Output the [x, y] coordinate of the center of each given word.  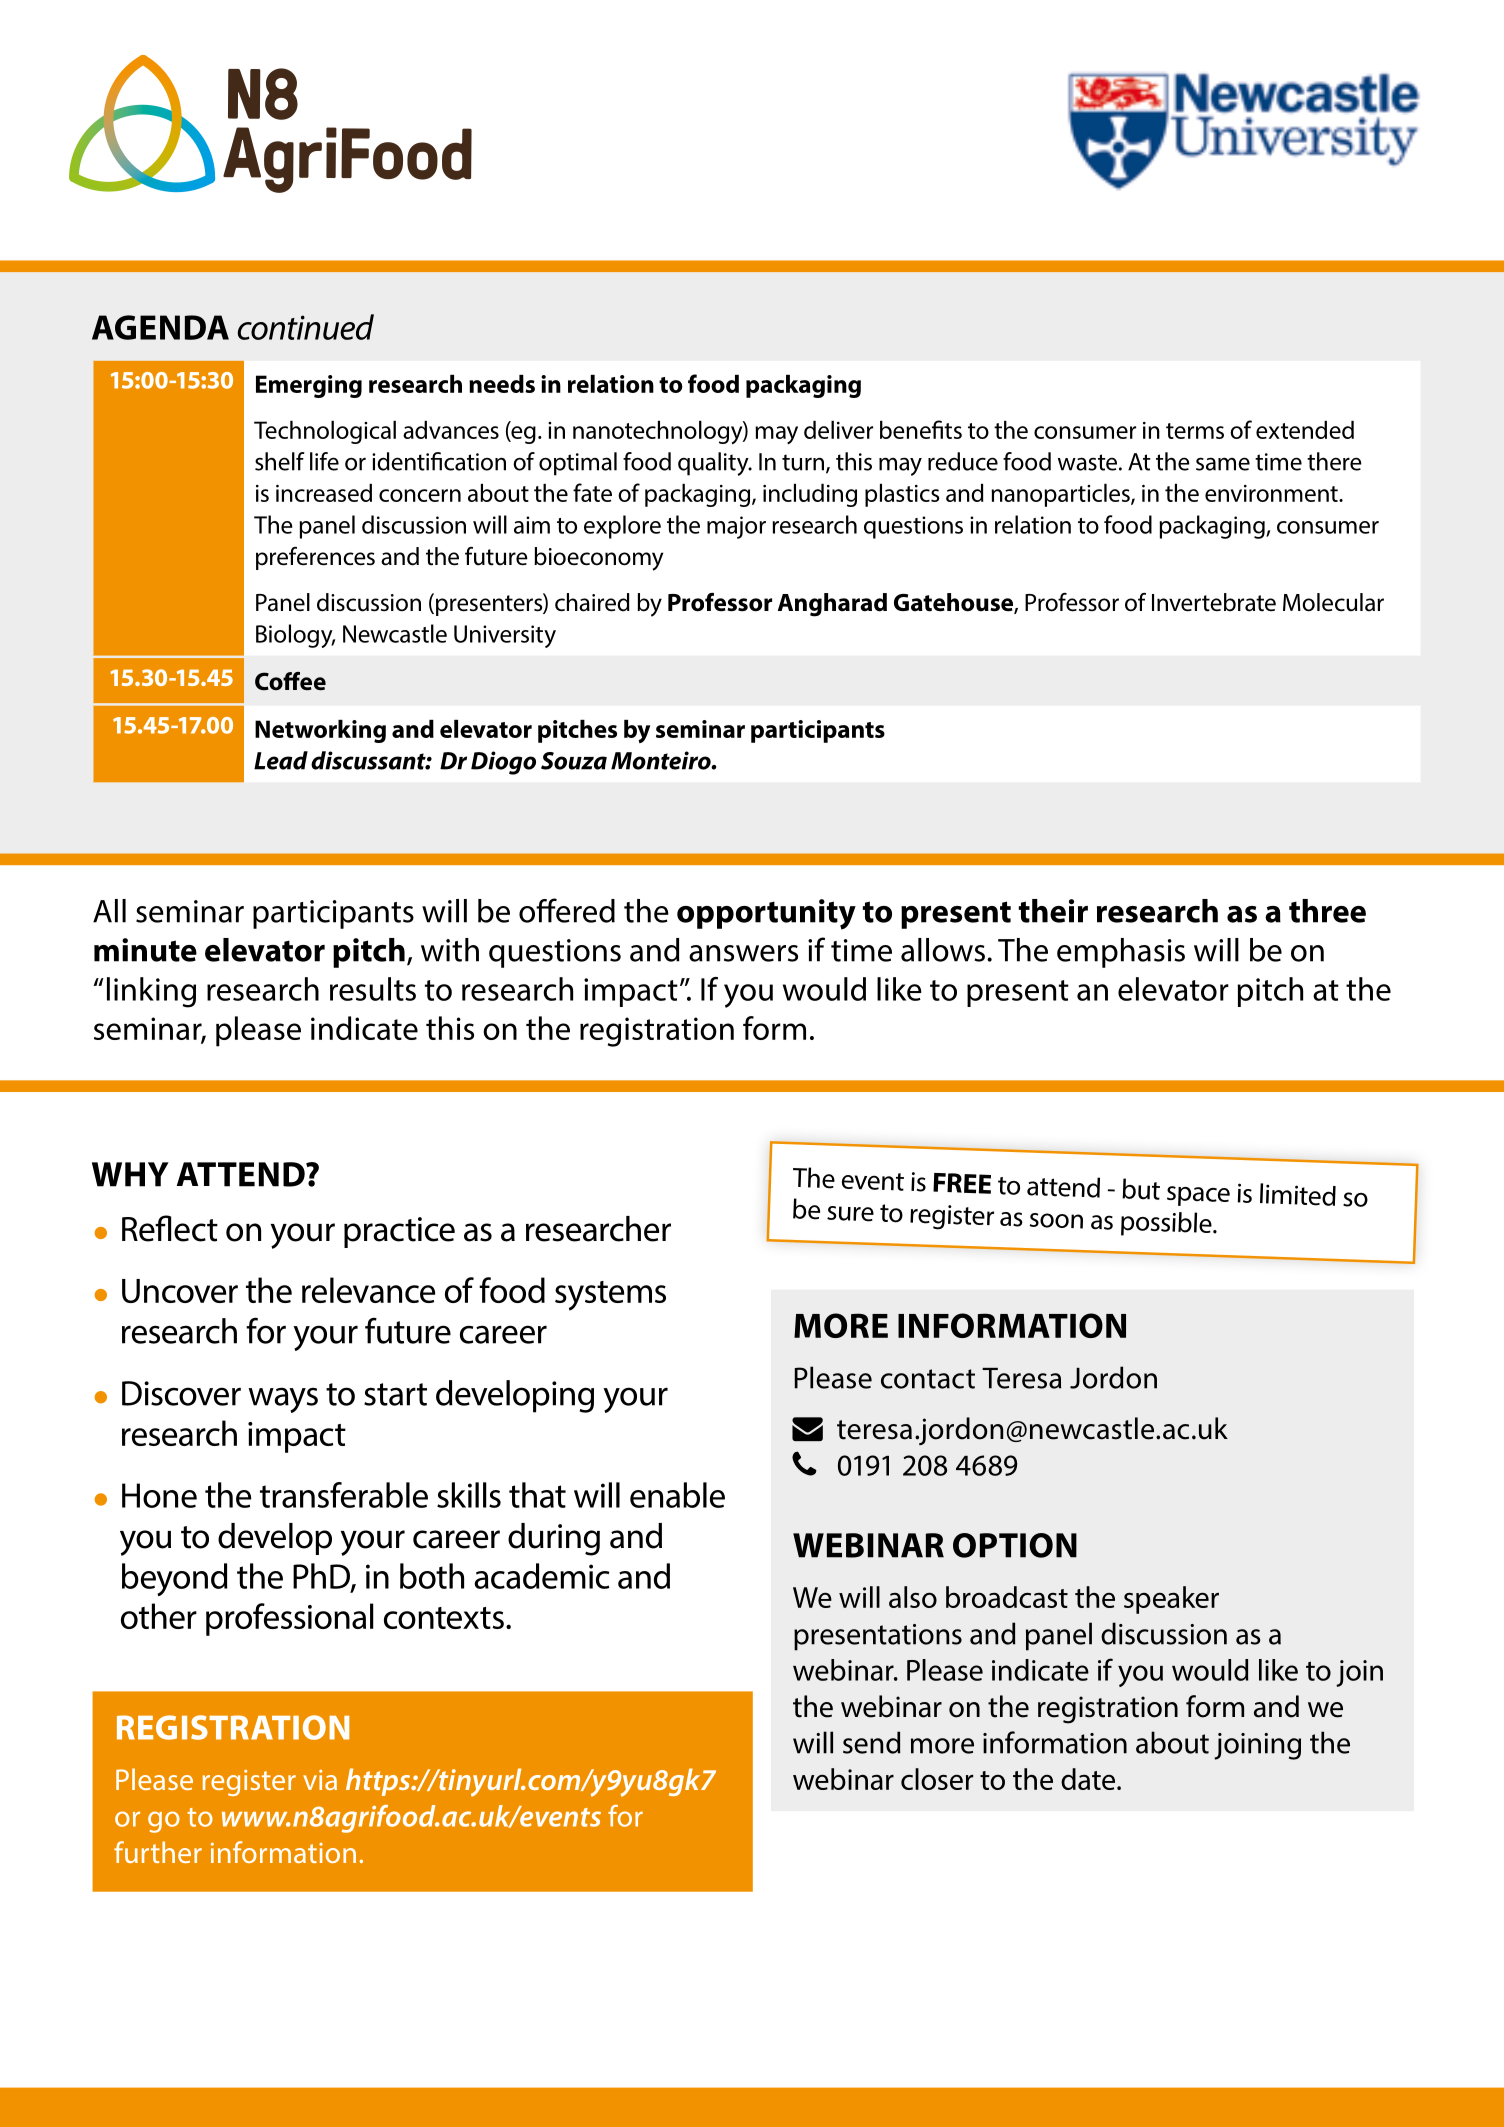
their [1053, 911]
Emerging [309, 386]
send [872, 1742]
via [320, 1780]
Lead [281, 760]
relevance [368, 1290]
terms [1195, 431]
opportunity [766, 914]
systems [610, 1296]
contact [928, 1379]
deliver [838, 430]
